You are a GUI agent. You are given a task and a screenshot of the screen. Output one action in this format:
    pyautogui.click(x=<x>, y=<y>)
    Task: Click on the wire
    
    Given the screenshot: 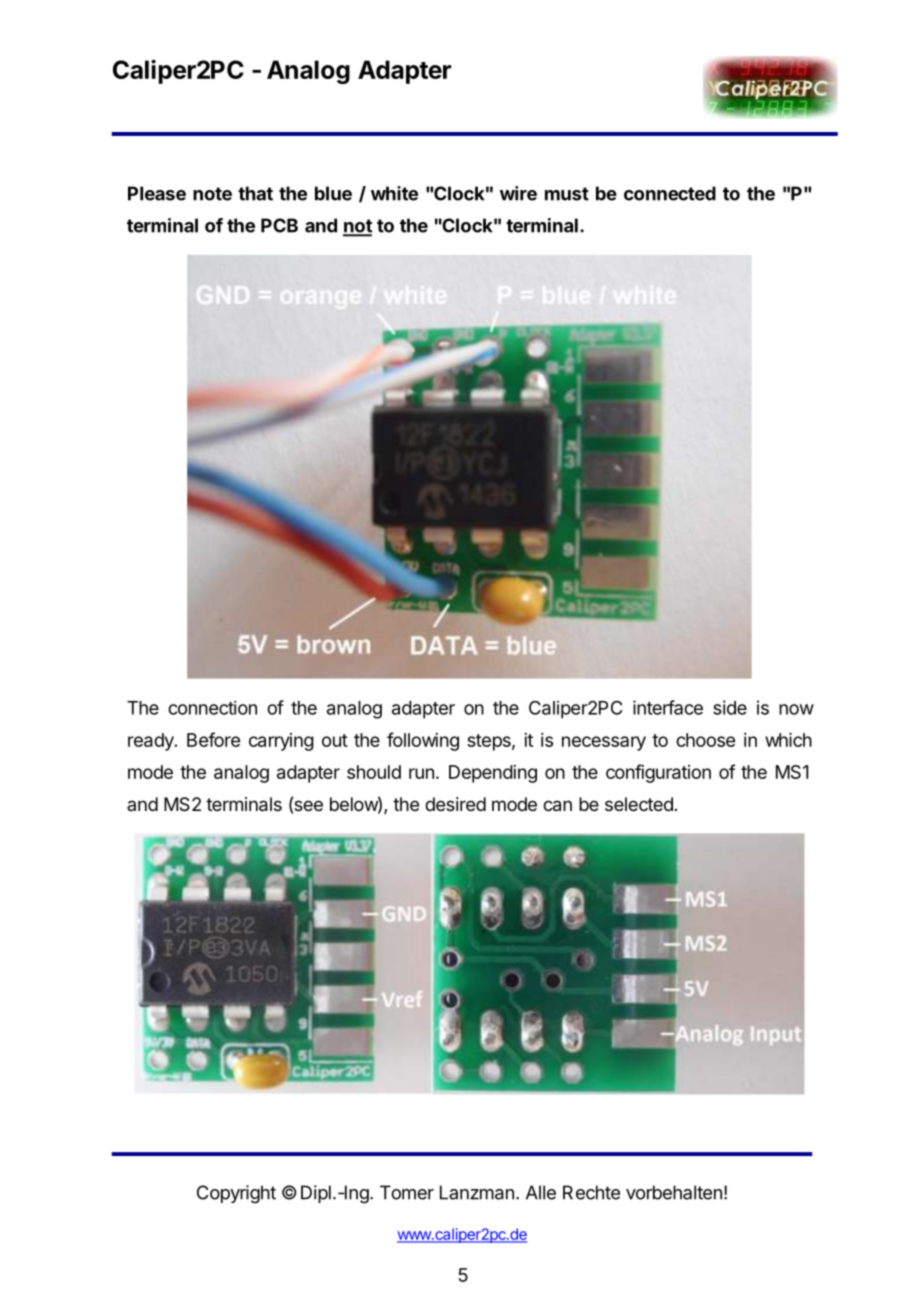 What is the action you would take?
    pyautogui.click(x=518, y=193)
